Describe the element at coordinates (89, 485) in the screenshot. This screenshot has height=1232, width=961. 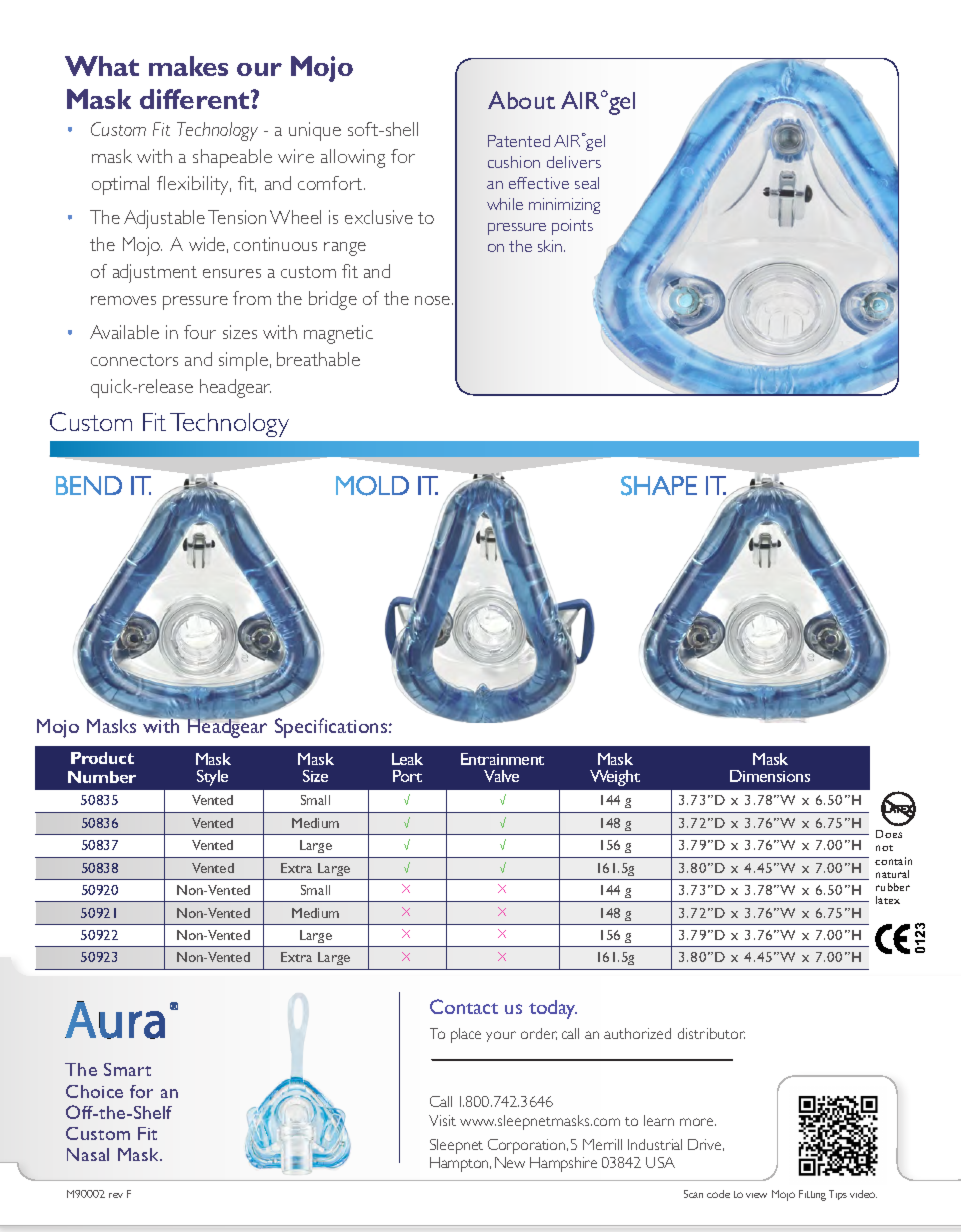
I see `BEND` at that location.
